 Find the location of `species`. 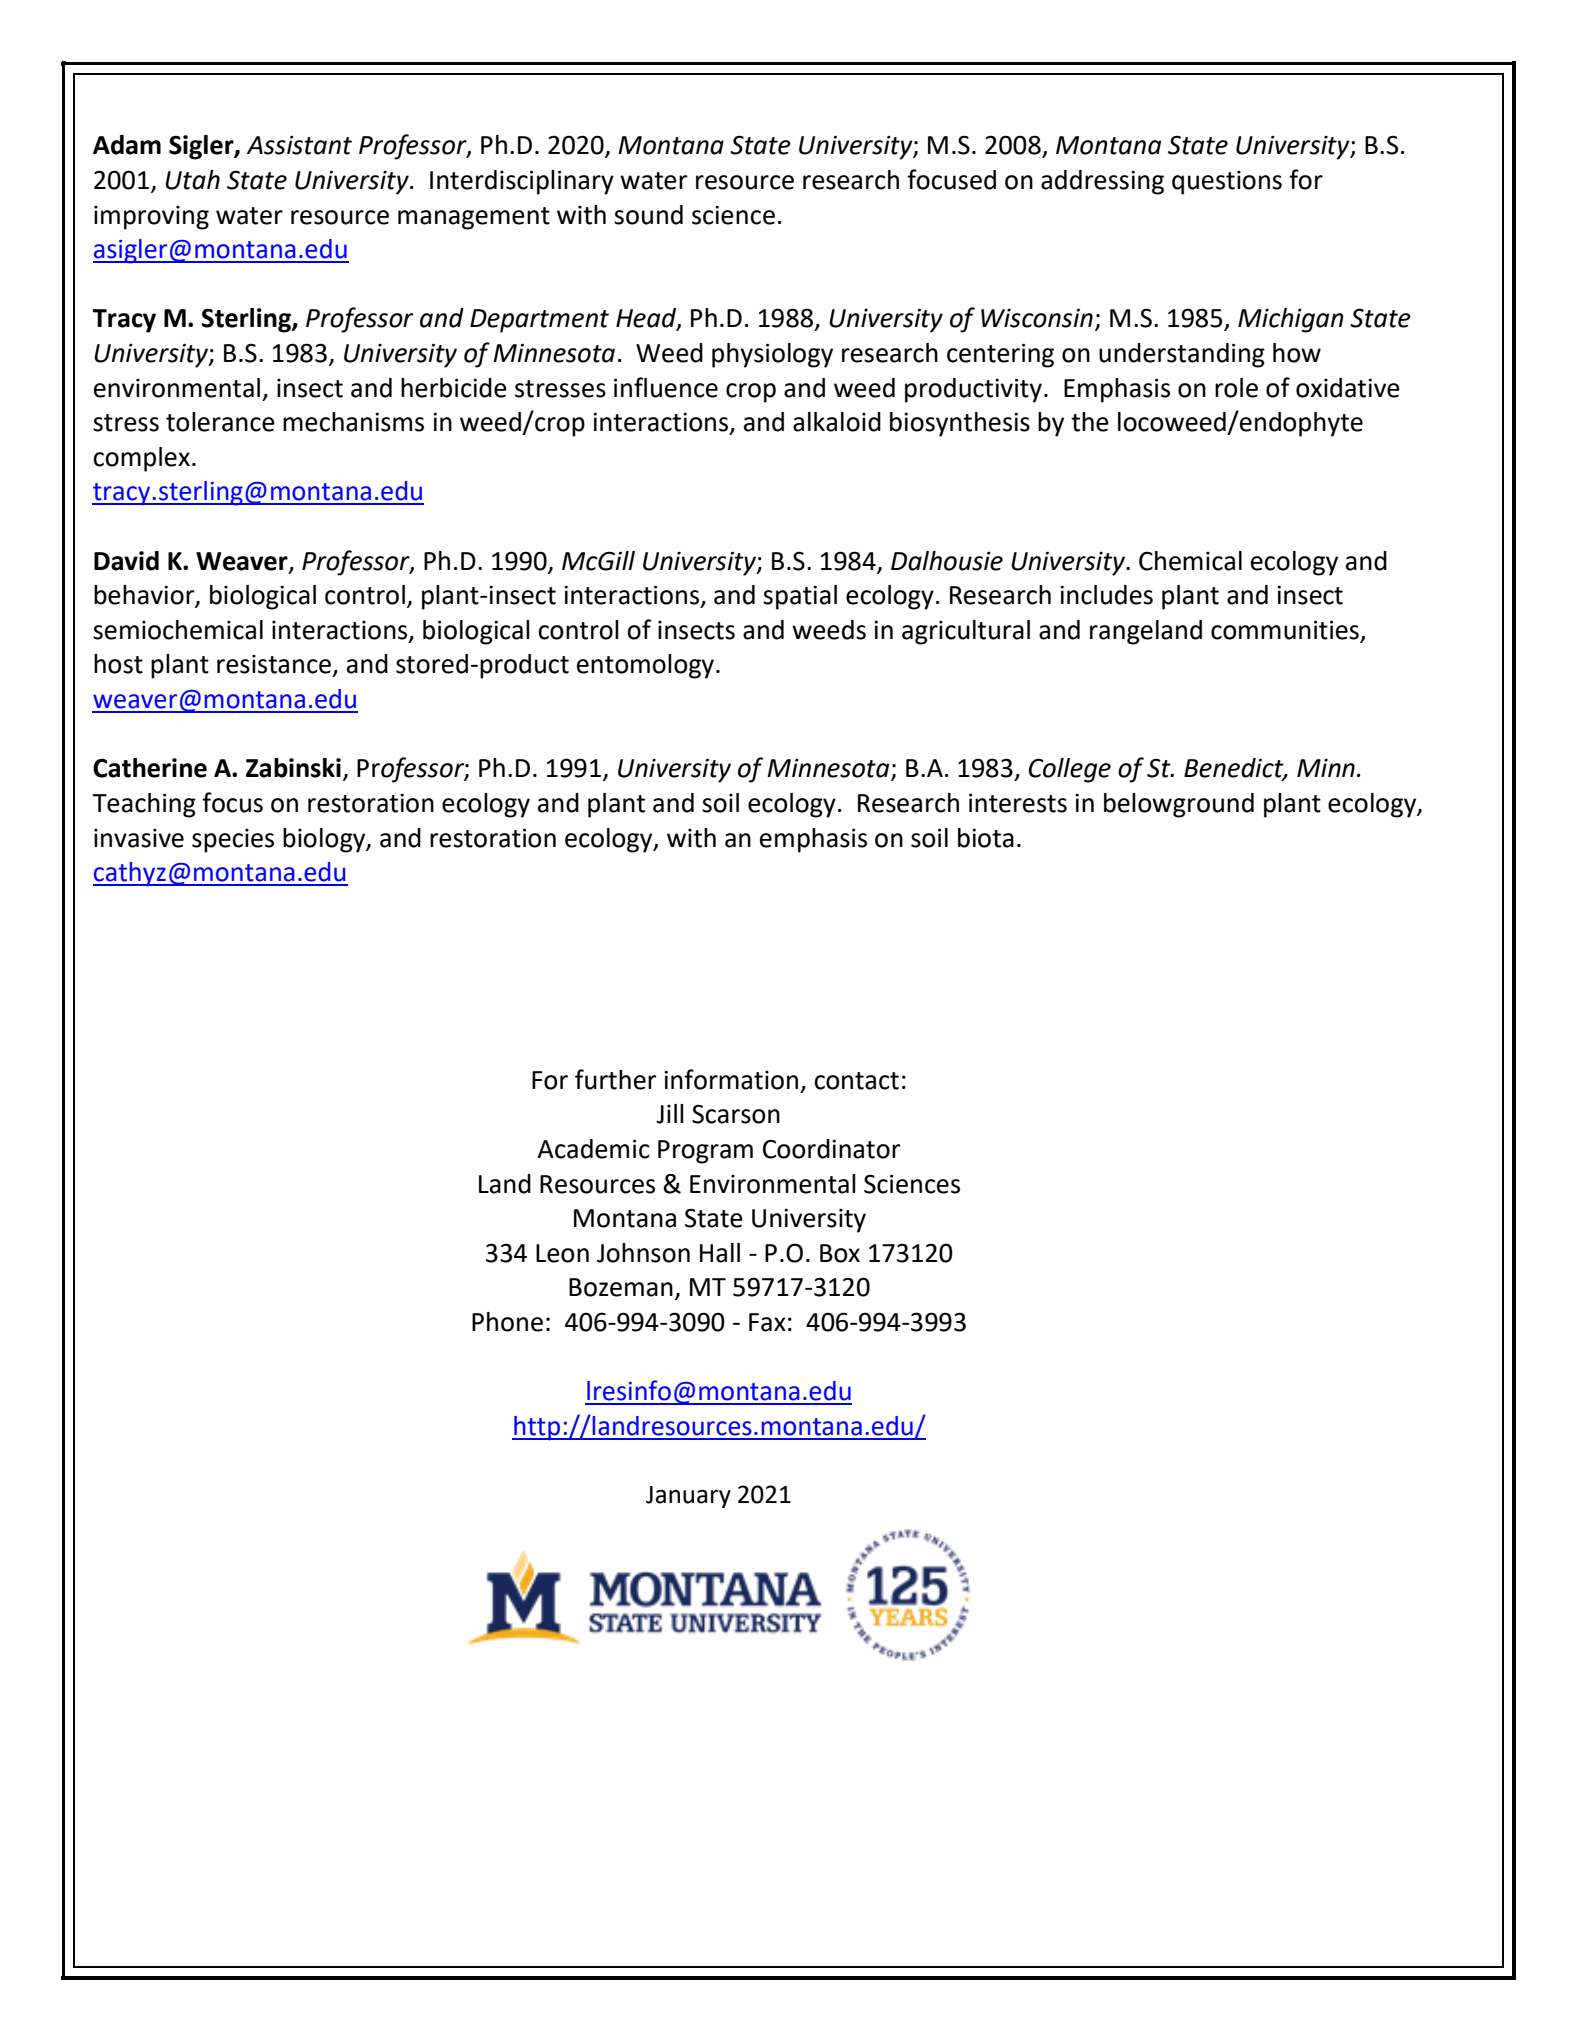

species is located at coordinates (233, 841).
